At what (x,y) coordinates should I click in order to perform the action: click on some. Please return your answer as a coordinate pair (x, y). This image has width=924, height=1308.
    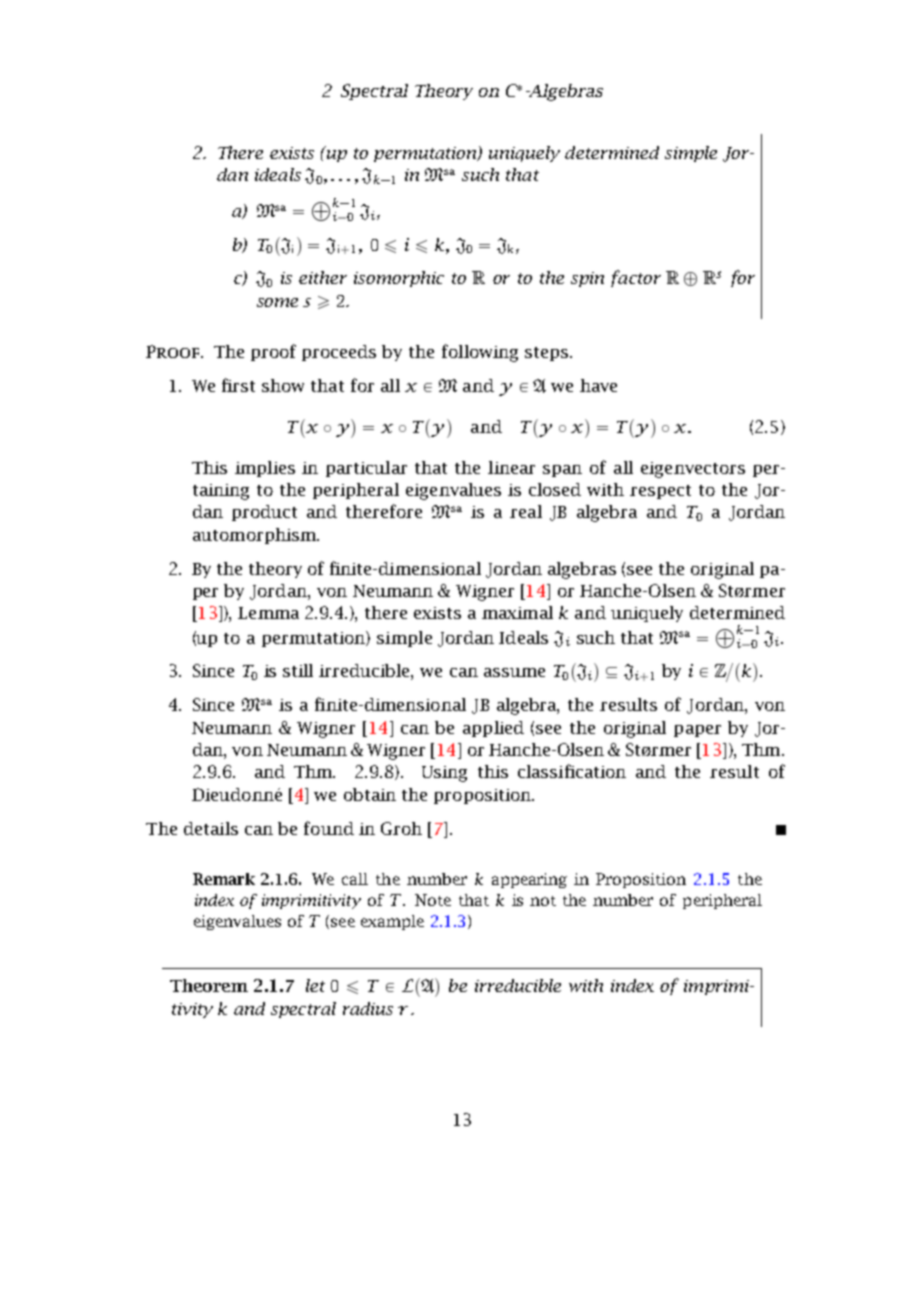
    Looking at the image, I should click on (277, 302).
